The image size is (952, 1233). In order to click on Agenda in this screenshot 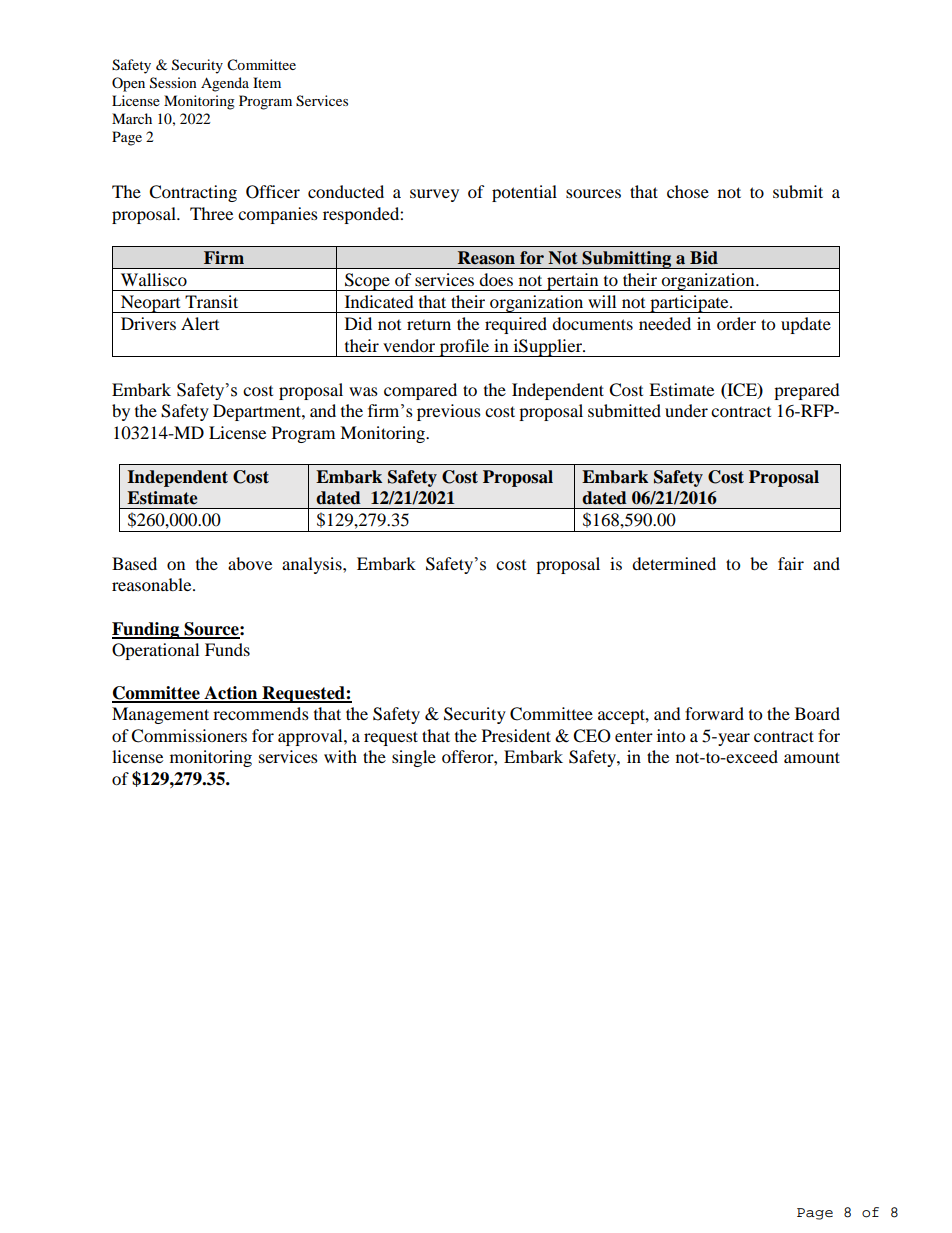, I will do `click(225, 84)`.
